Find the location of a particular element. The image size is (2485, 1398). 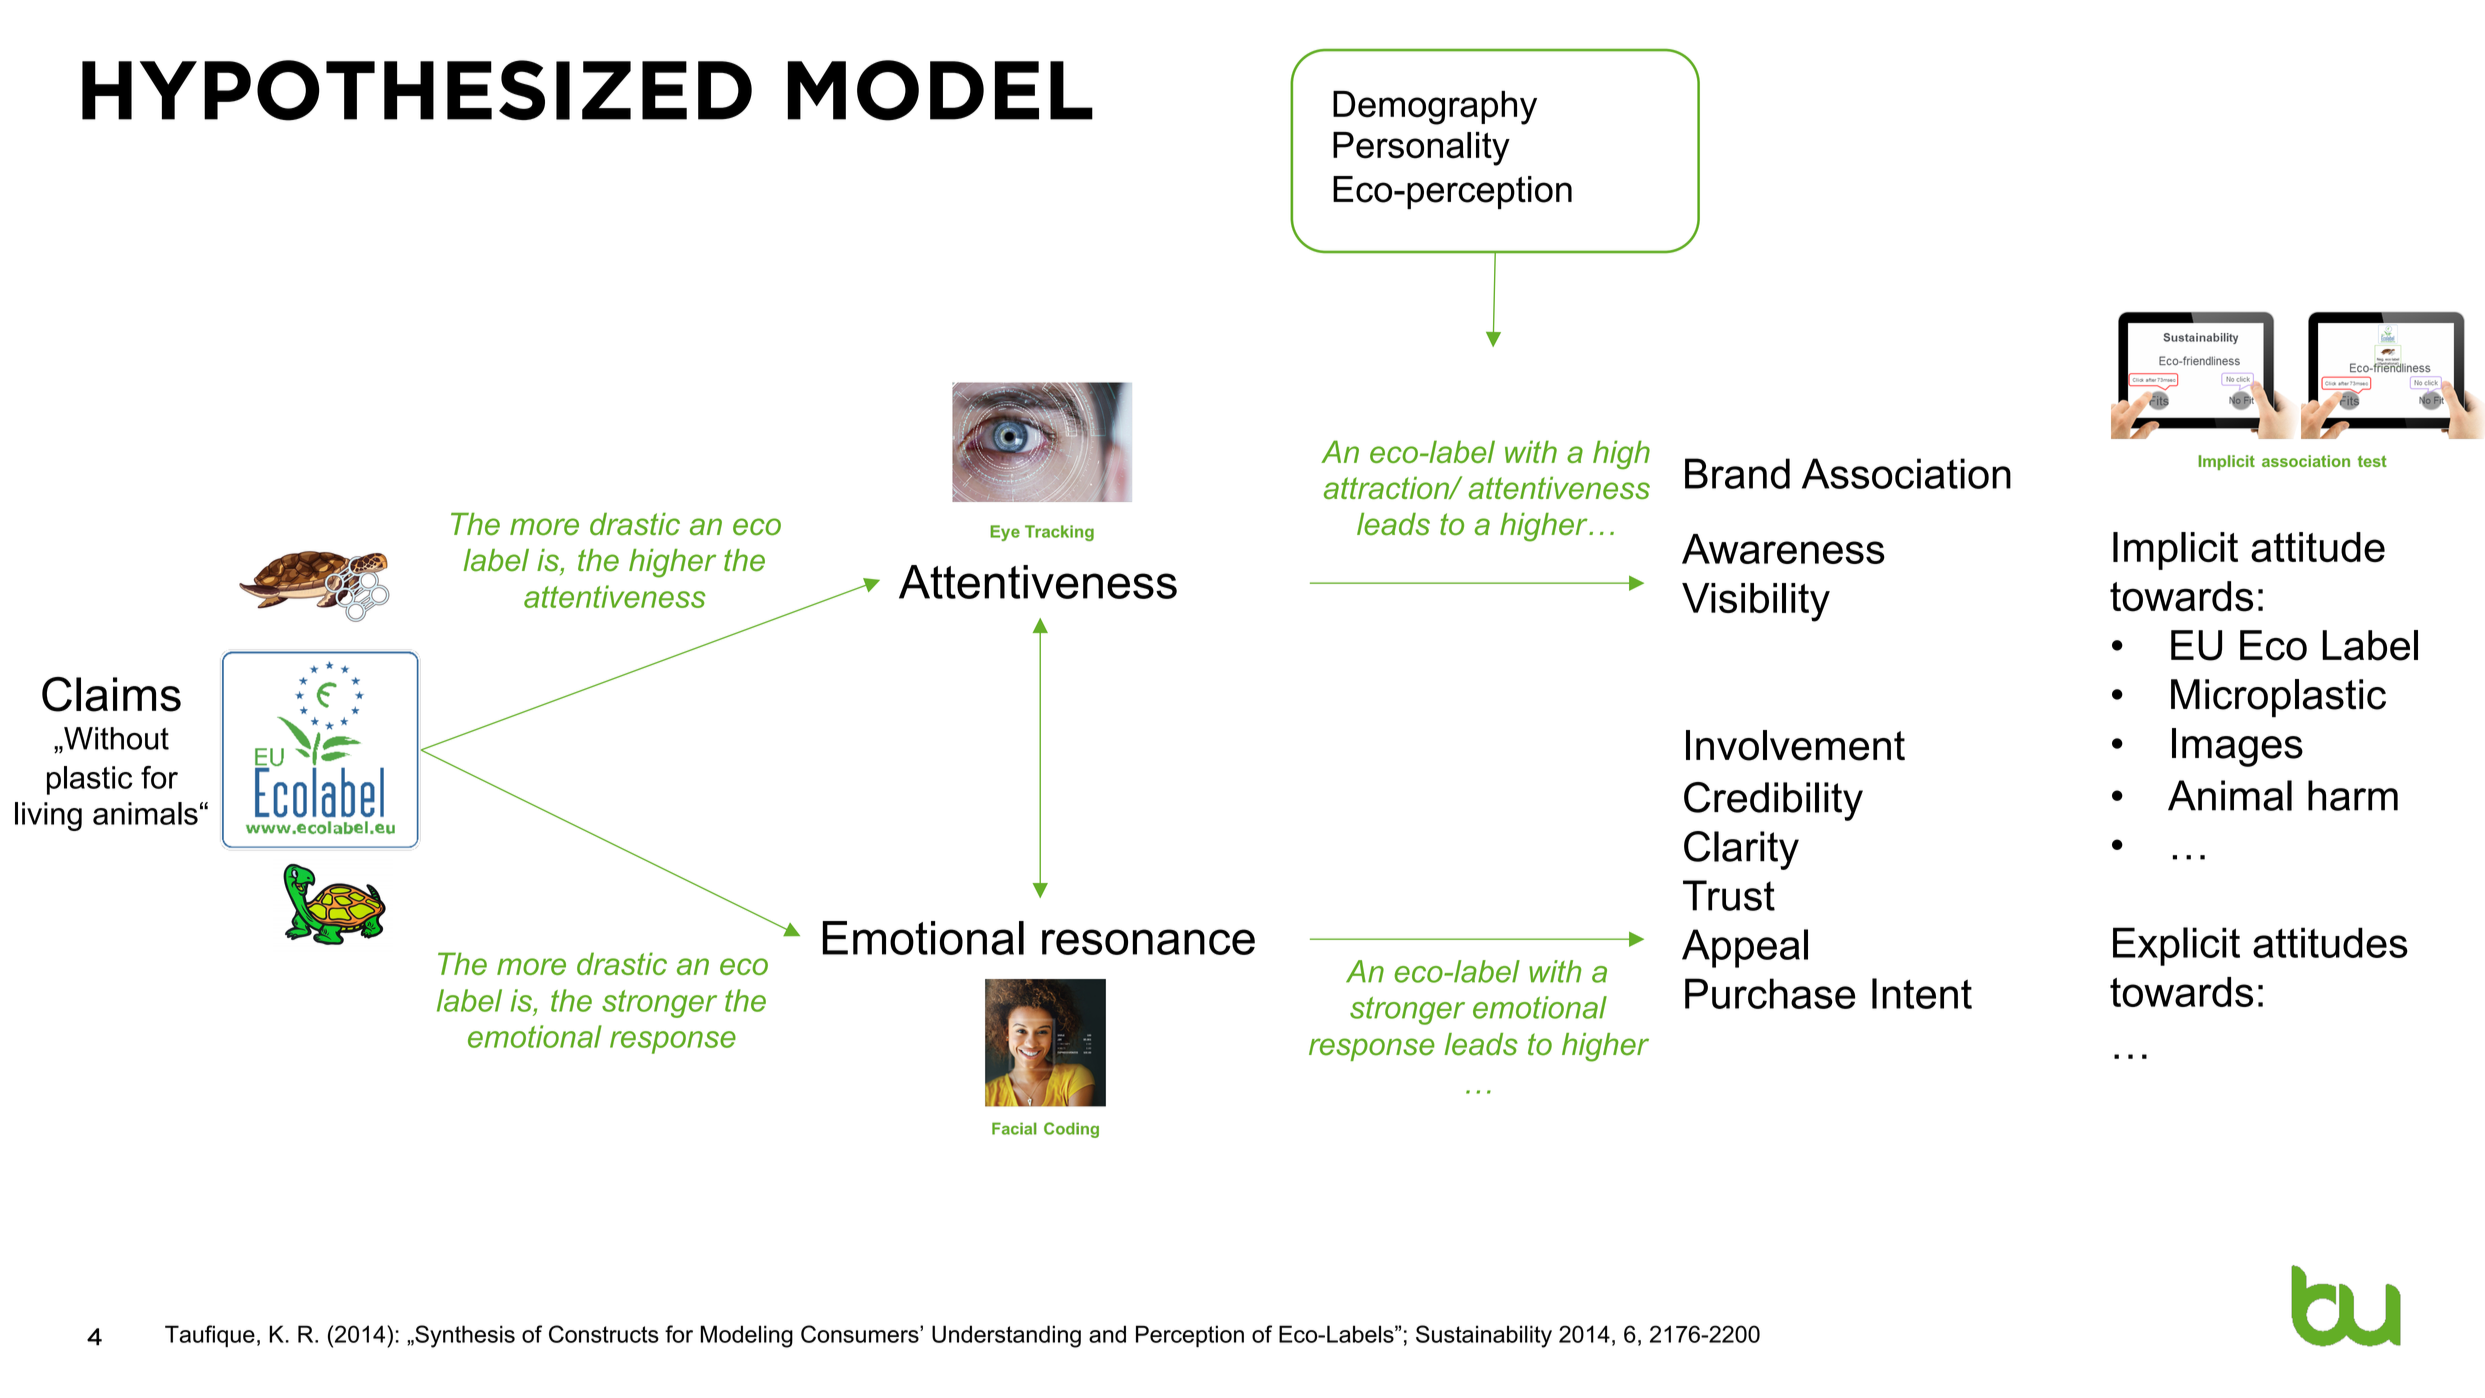

Images is located at coordinates (2237, 747).
